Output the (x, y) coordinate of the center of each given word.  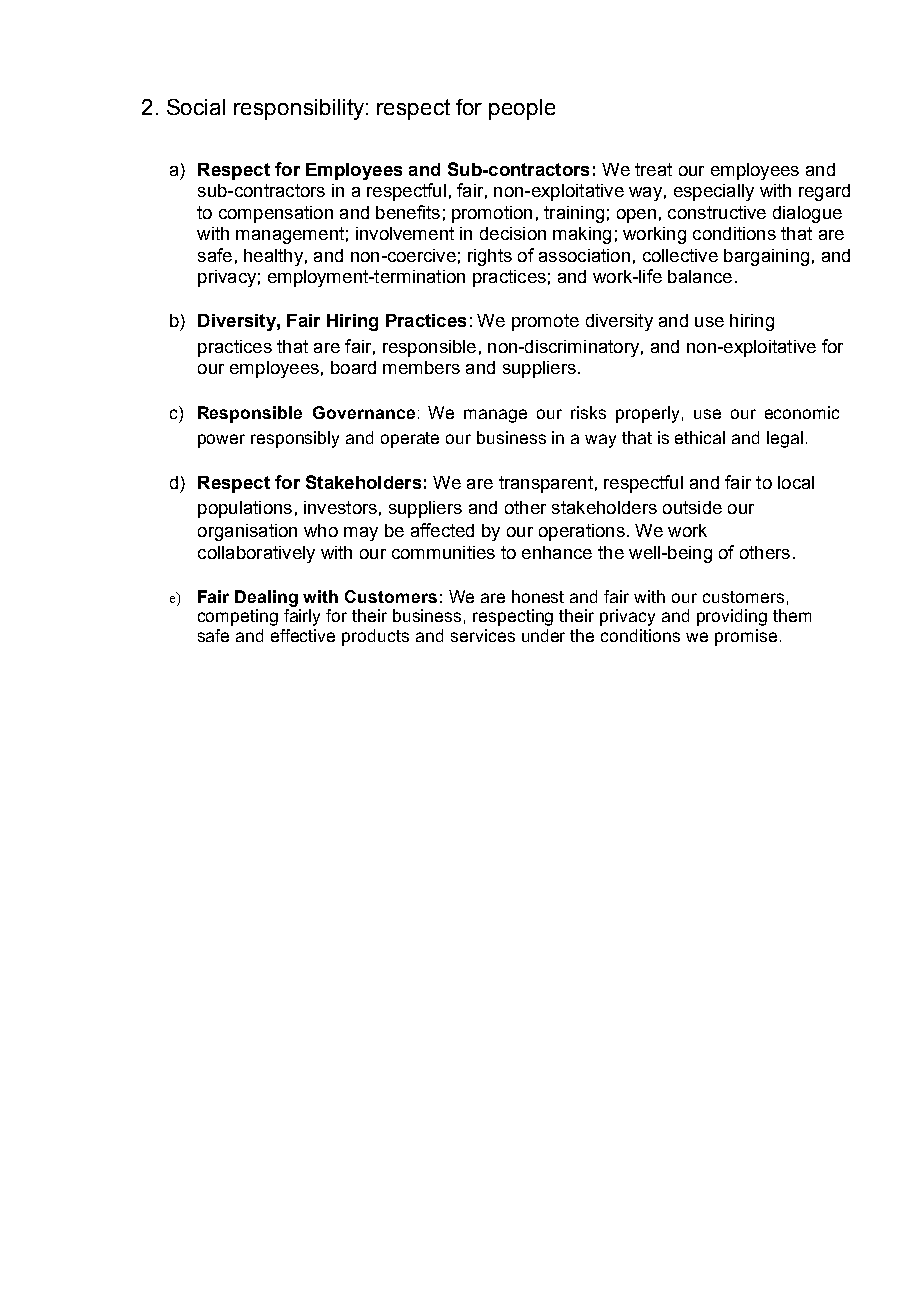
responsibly (295, 439)
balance (700, 276)
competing (238, 617)
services (483, 635)
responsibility (299, 109)
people (522, 109)
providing (732, 617)
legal (785, 439)
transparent (546, 484)
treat (653, 169)
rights (490, 257)
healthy (273, 257)
